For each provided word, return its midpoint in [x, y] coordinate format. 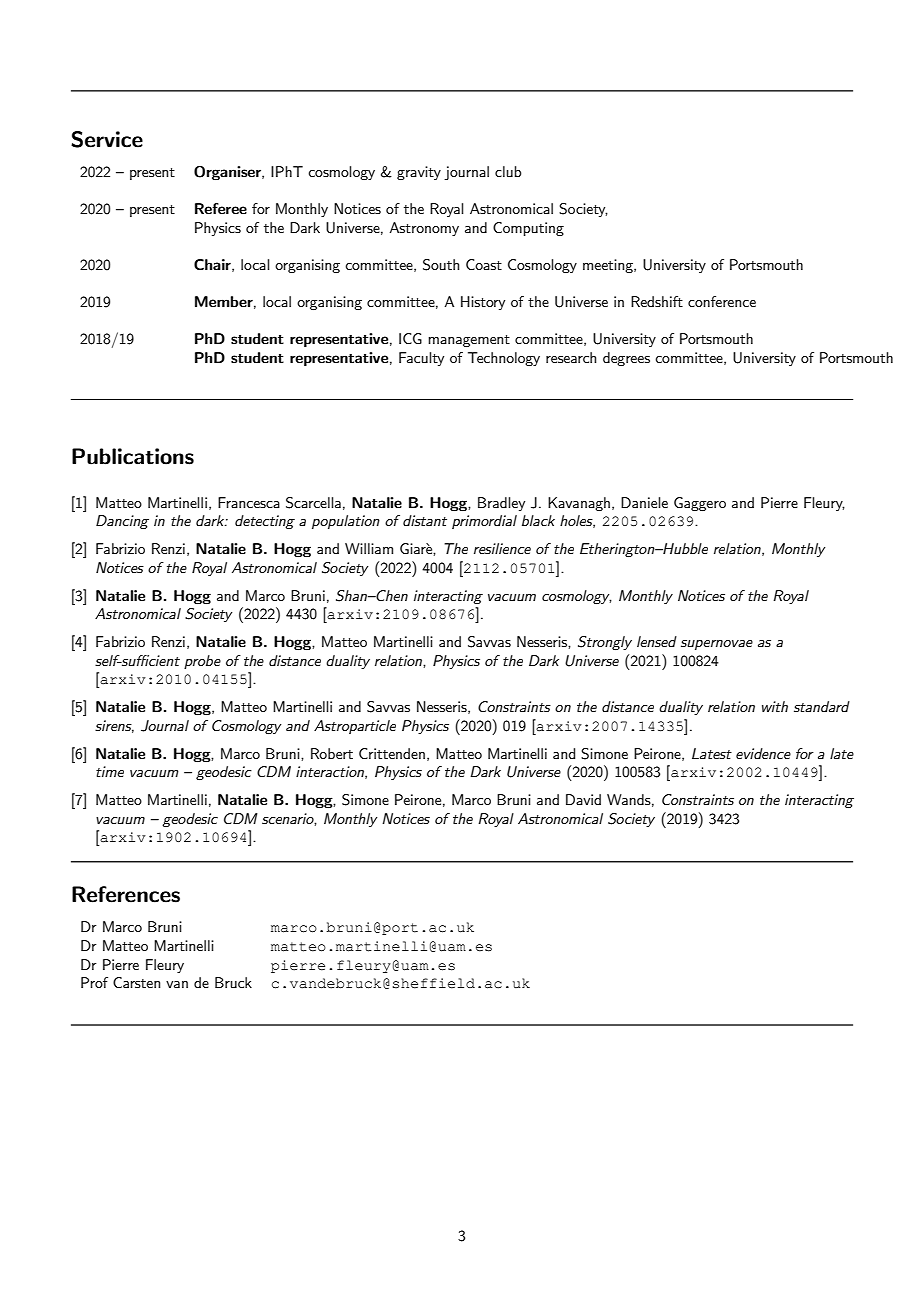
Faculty [421, 359]
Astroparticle [355, 727]
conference [722, 301]
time [110, 771]
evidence [763, 753]
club [508, 171]
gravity [419, 173]
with [775, 706]
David [583, 799]
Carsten [136, 982]
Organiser [228, 173]
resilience [502, 548]
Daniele [644, 502]
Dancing [122, 522]
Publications [133, 456]
